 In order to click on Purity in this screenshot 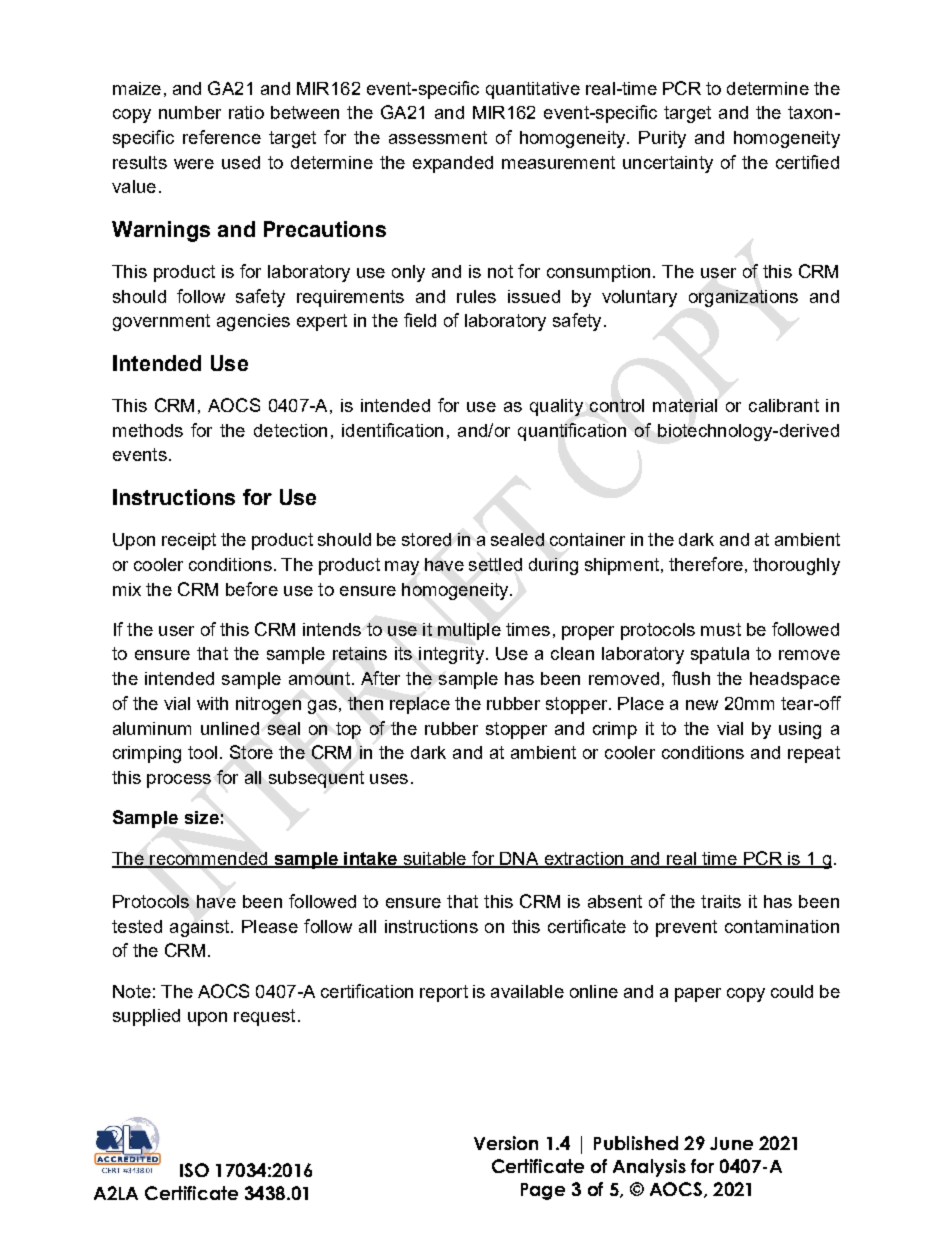, I will do `click(662, 139)`.
